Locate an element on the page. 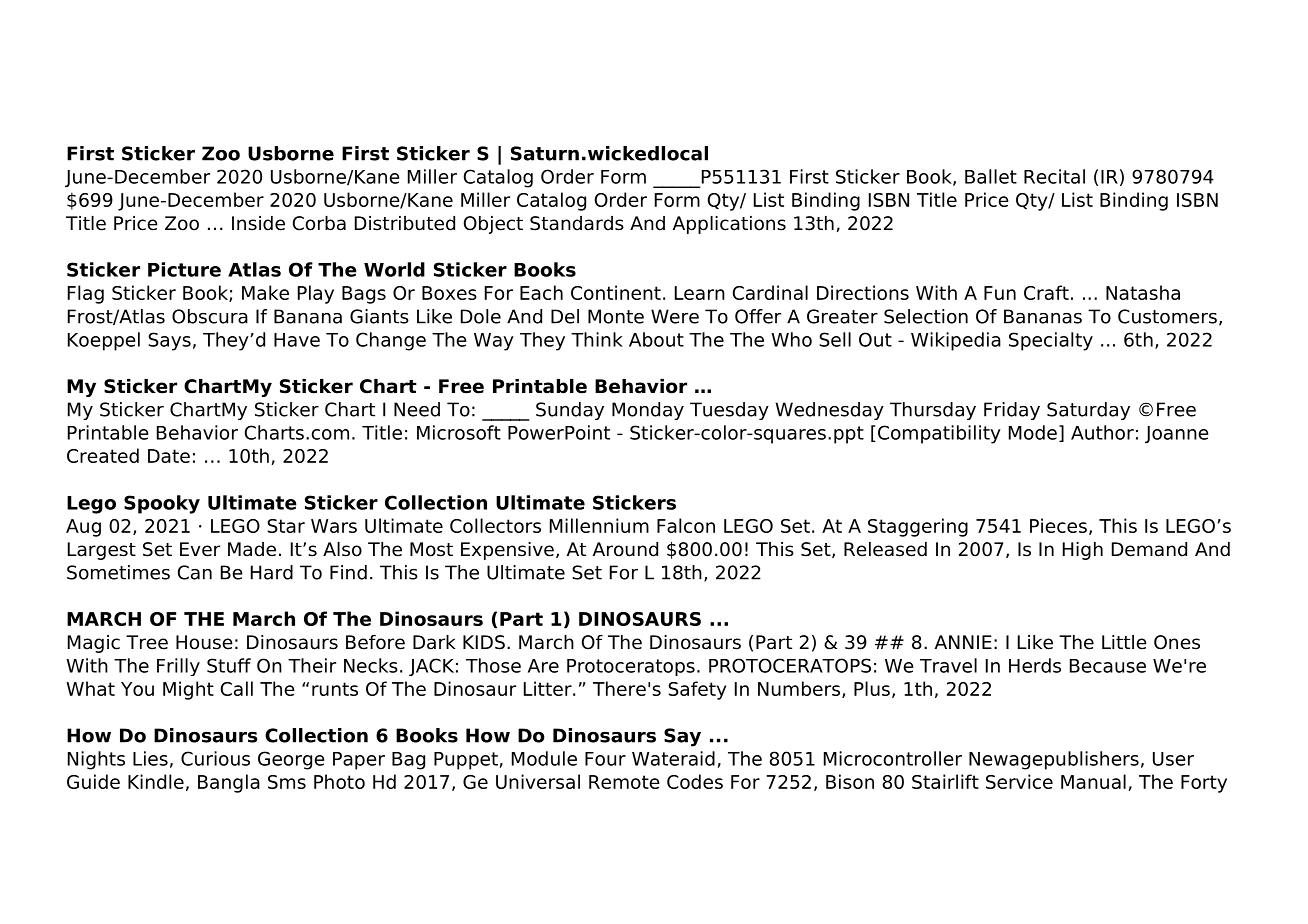  Recital is located at coordinates (1054, 176).
